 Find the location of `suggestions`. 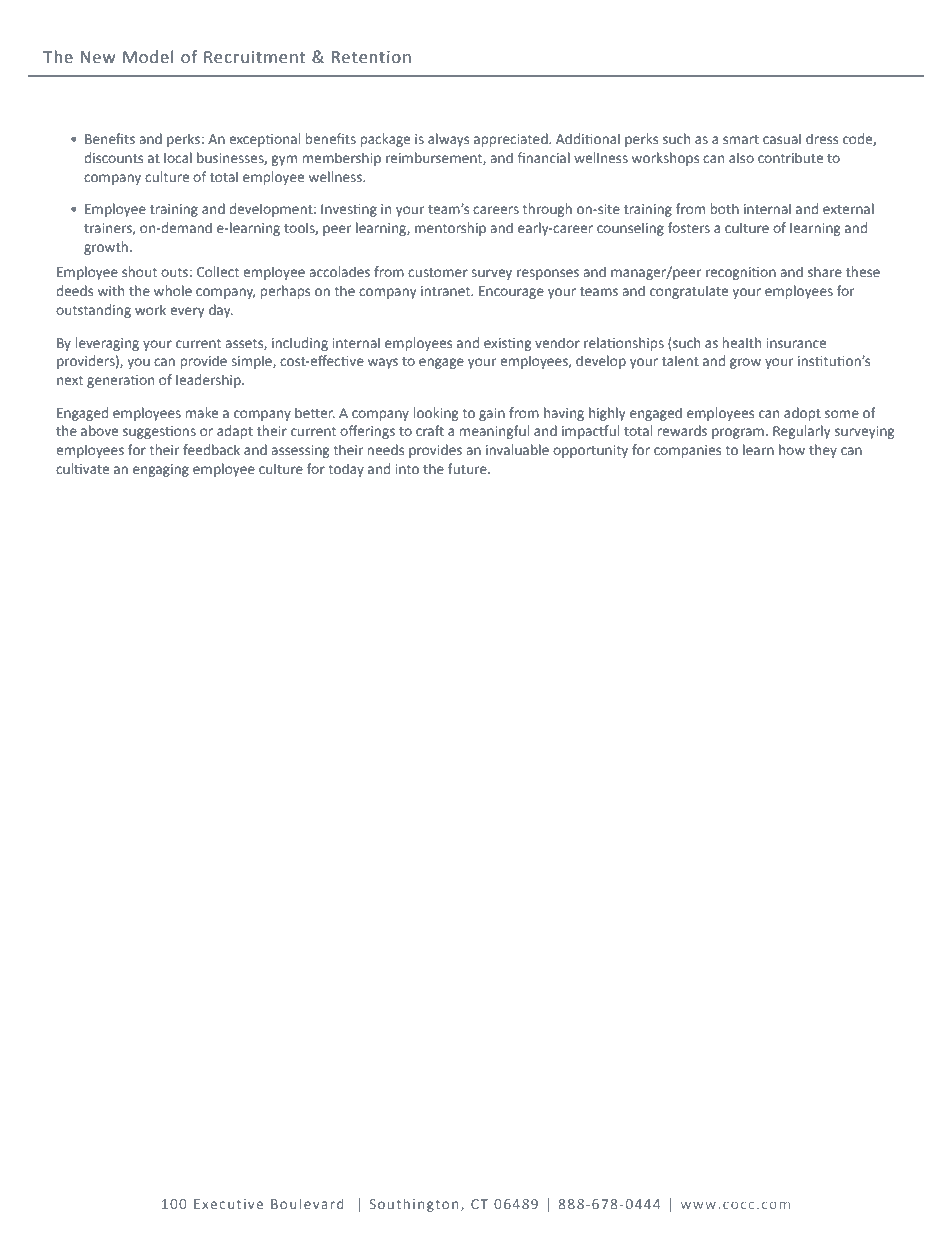

suggestions is located at coordinates (159, 432).
